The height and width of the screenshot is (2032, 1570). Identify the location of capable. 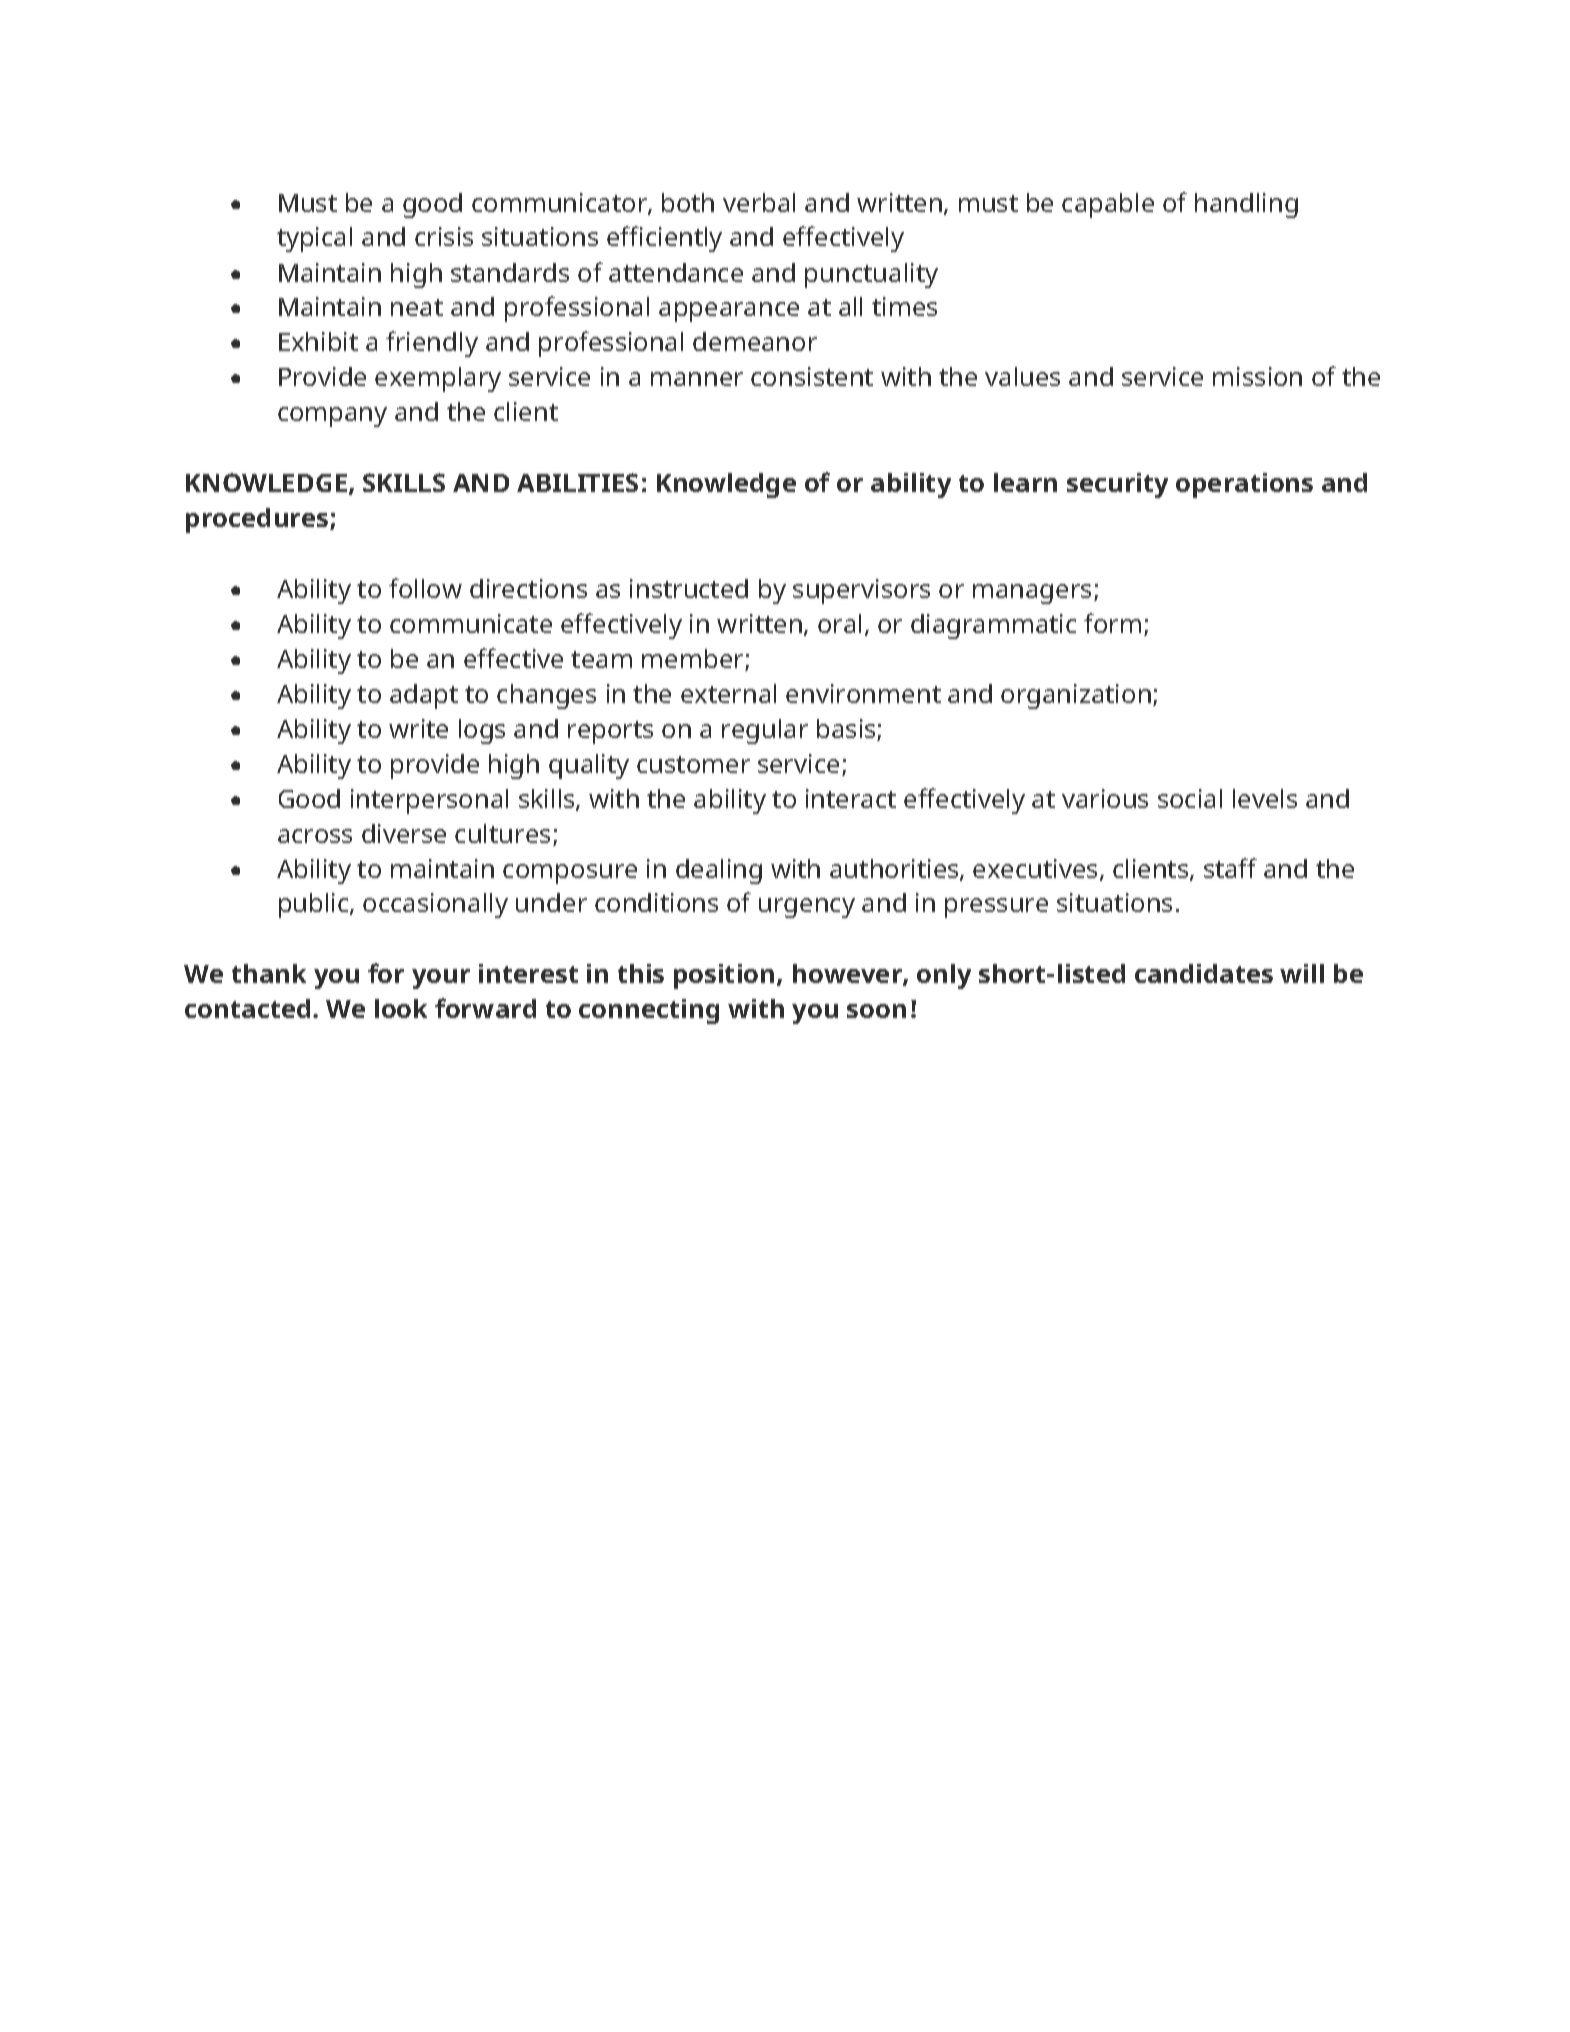
(1108, 205).
